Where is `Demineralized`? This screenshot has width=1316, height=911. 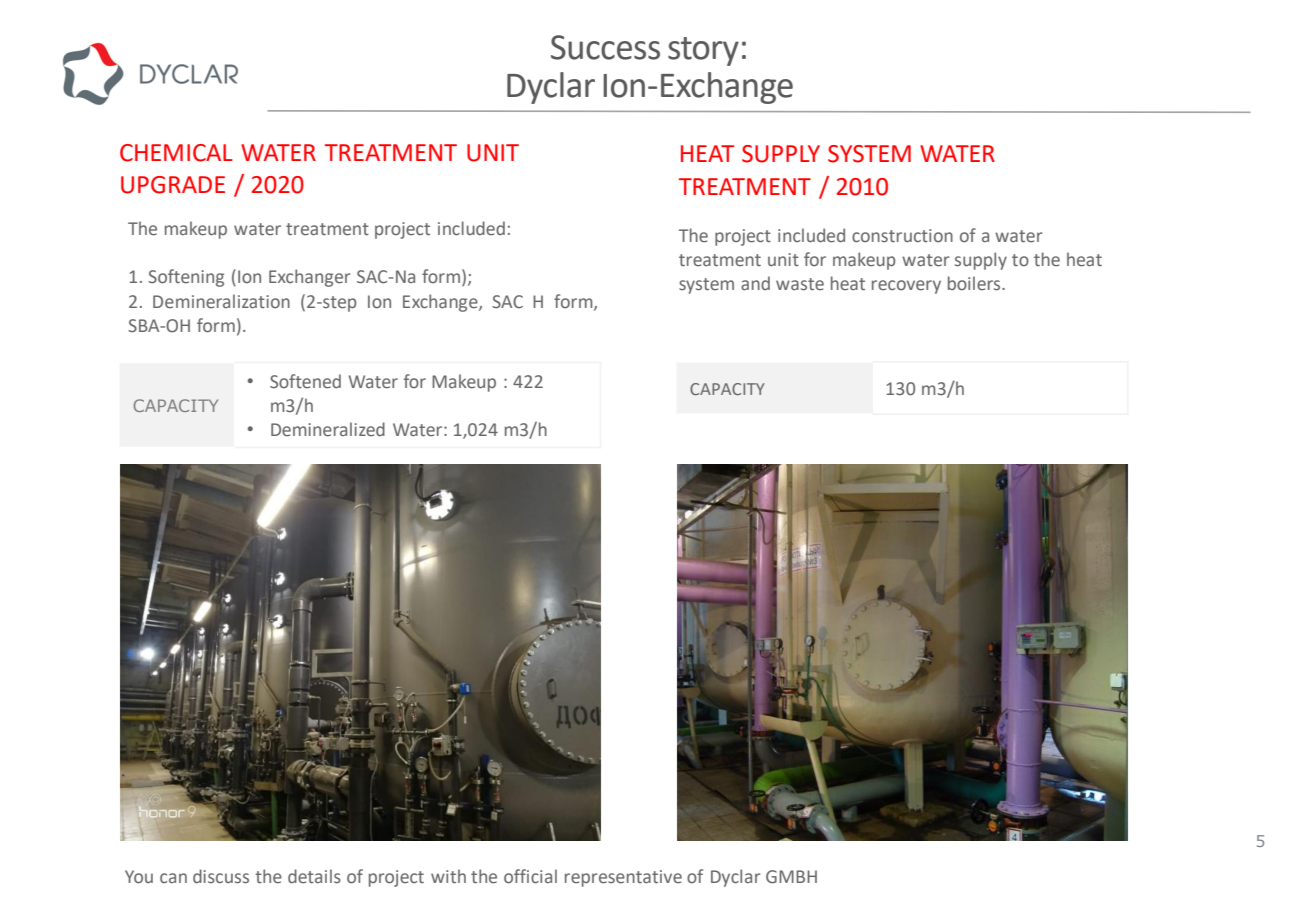
Demineralized is located at coordinates (328, 429).
